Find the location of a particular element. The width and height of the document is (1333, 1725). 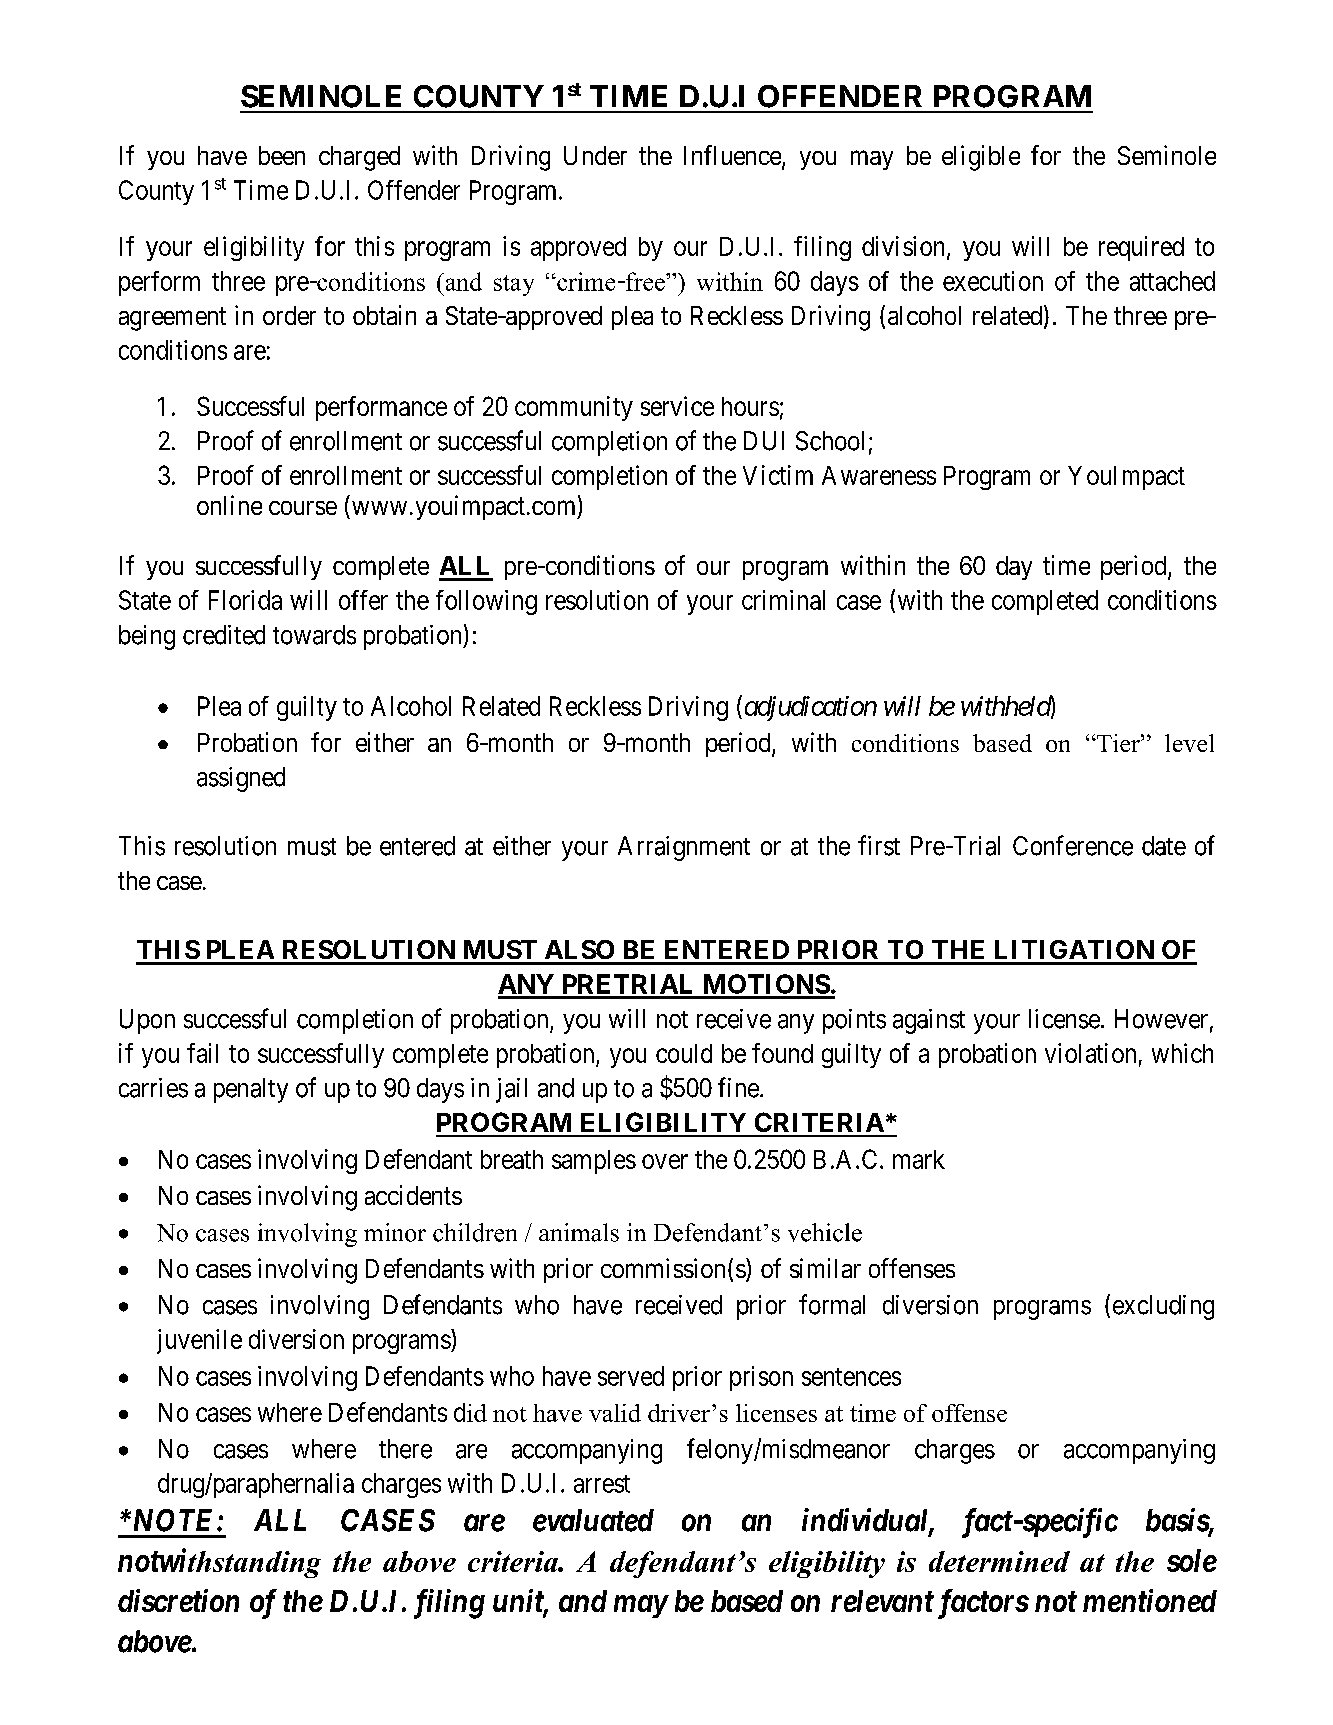

been is located at coordinates (282, 155).
